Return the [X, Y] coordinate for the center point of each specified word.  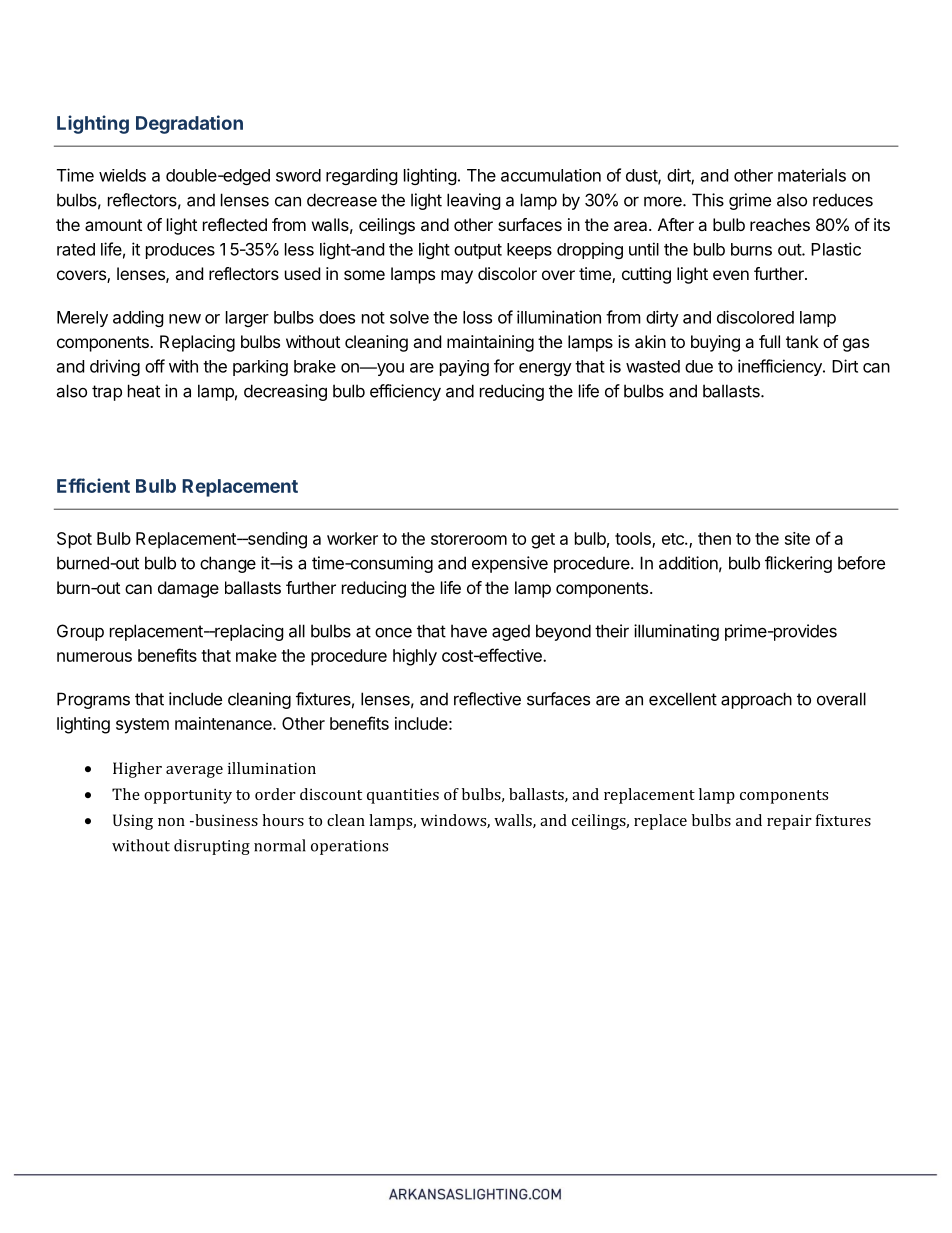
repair [789, 822]
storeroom [469, 539]
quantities [403, 796]
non [171, 822]
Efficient [93, 485]
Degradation [189, 124]
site [797, 538]
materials [812, 175]
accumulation [551, 175]
